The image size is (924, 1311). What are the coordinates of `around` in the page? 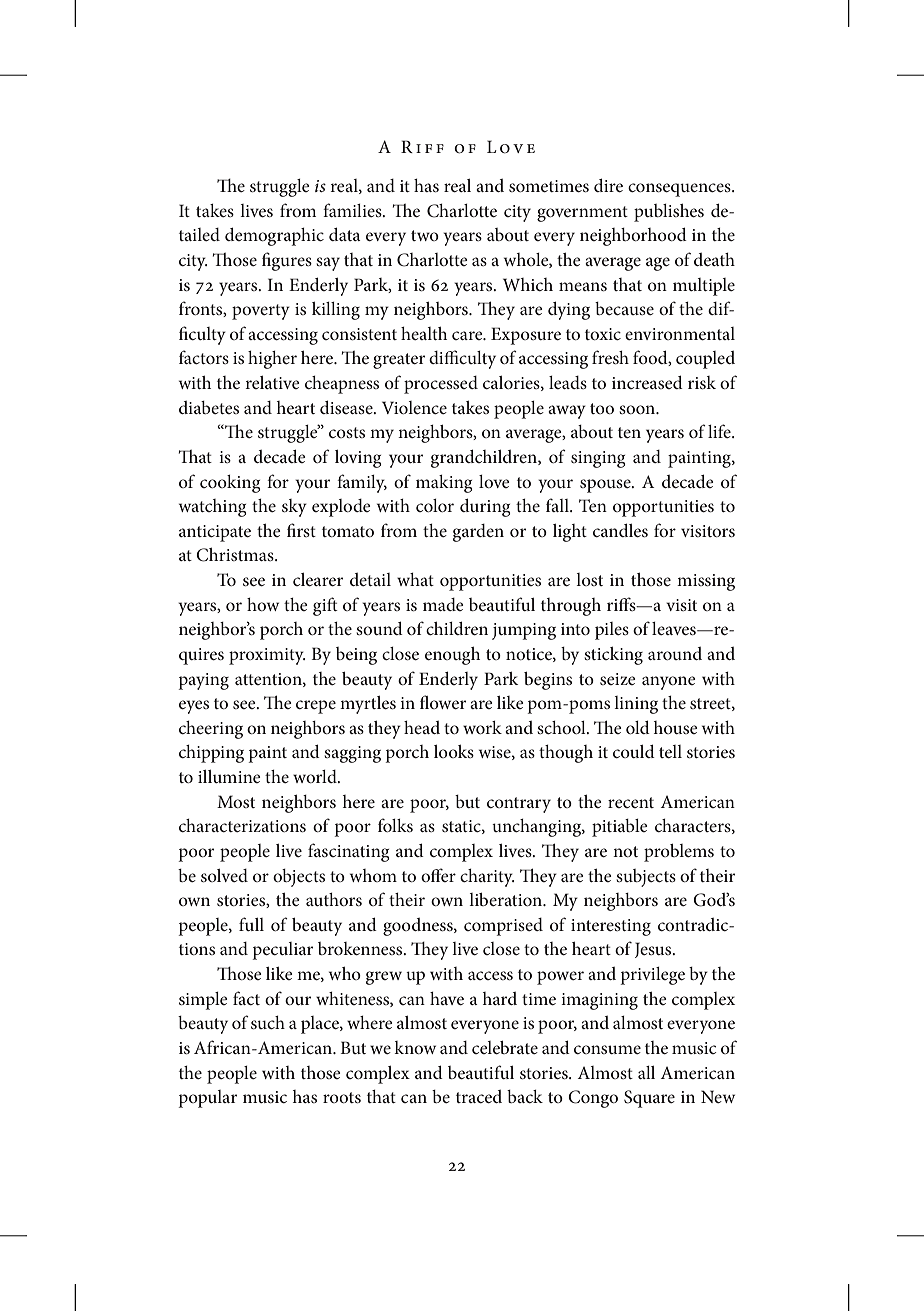 It's located at (675, 653).
